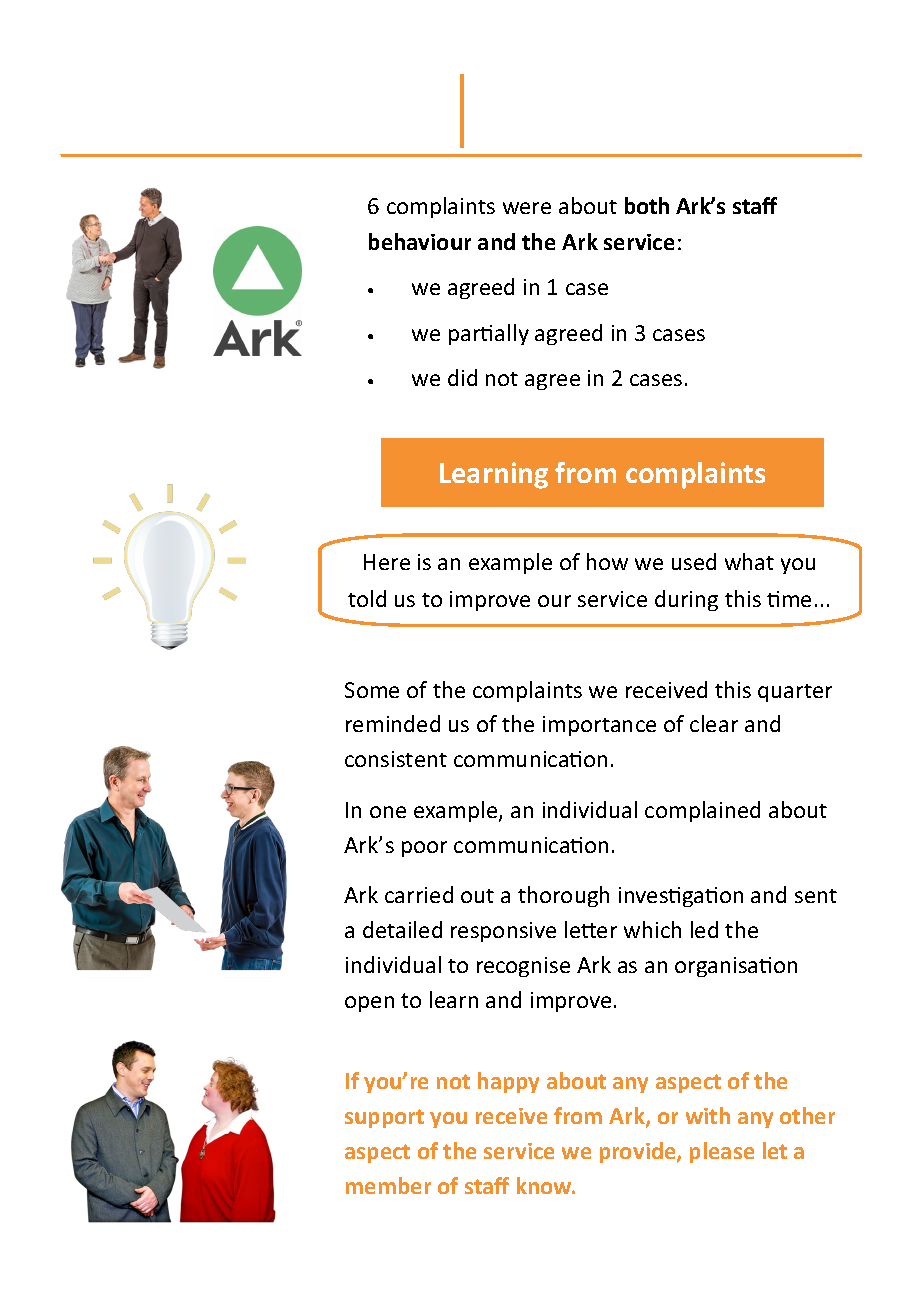  Describe the element at coordinates (388, 1185) in the document. I see `member` at that location.
